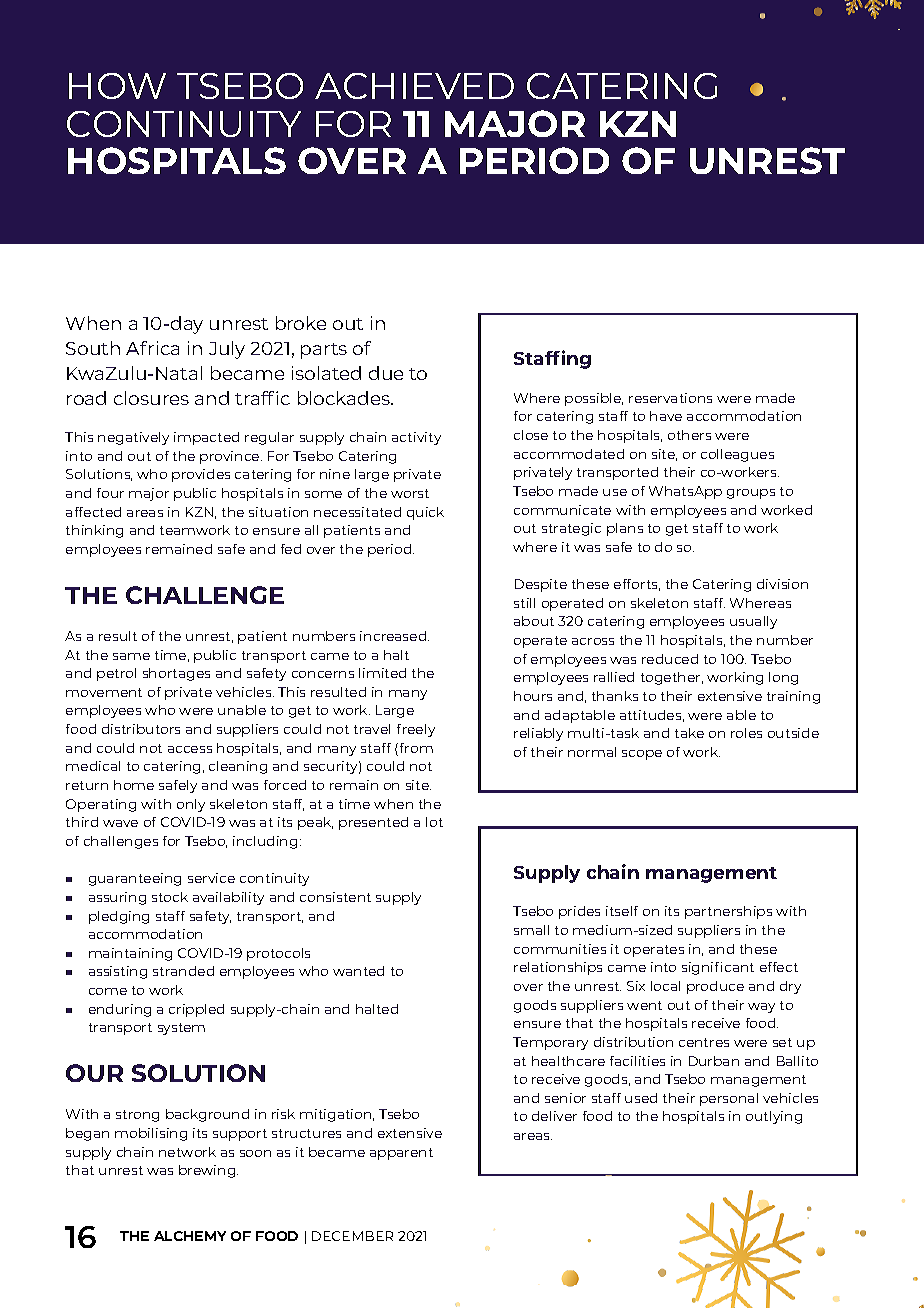  Describe the element at coordinates (386, 373) in the screenshot. I see `due` at that location.
